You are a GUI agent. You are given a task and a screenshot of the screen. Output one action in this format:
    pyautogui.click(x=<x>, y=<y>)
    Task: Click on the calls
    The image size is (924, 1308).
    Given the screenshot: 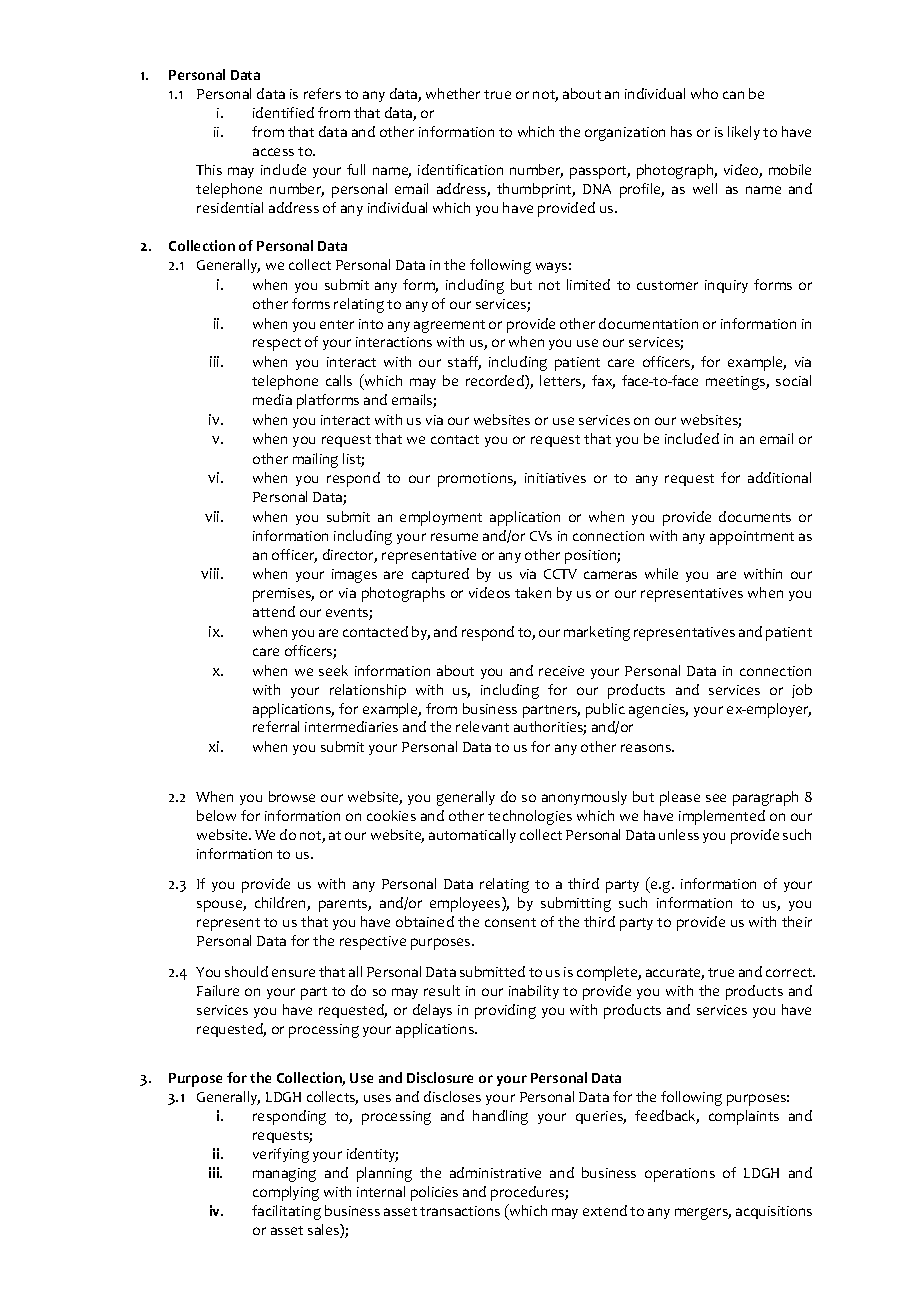 What is the action you would take?
    pyautogui.click(x=339, y=380)
